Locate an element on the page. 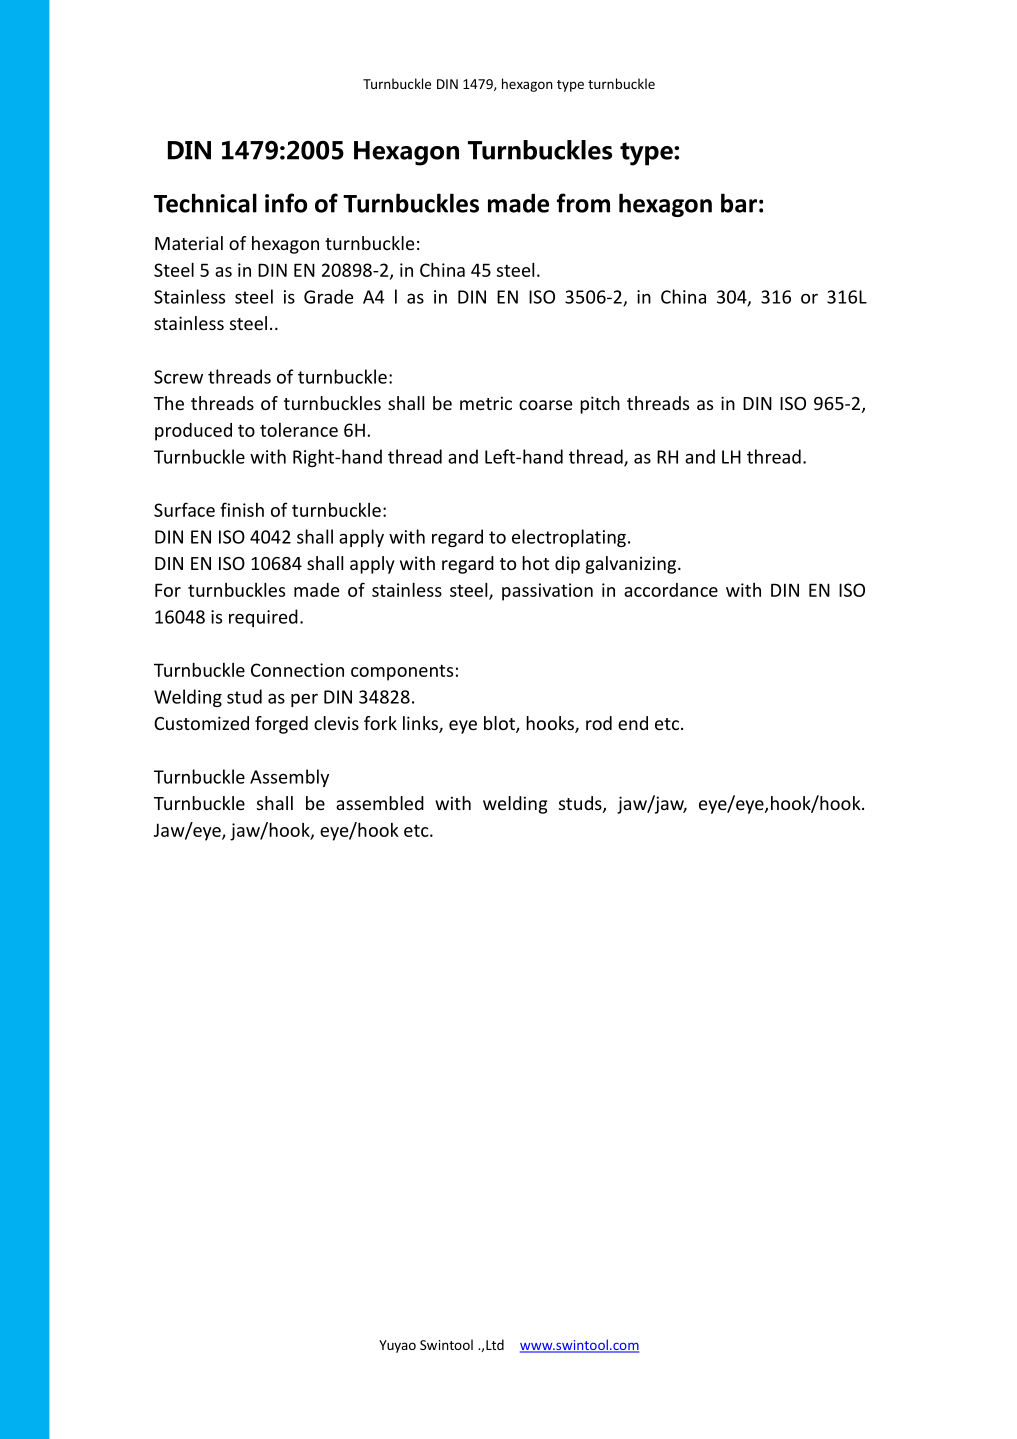 The height and width of the image is (1439, 1017). bar is located at coordinates (739, 203).
